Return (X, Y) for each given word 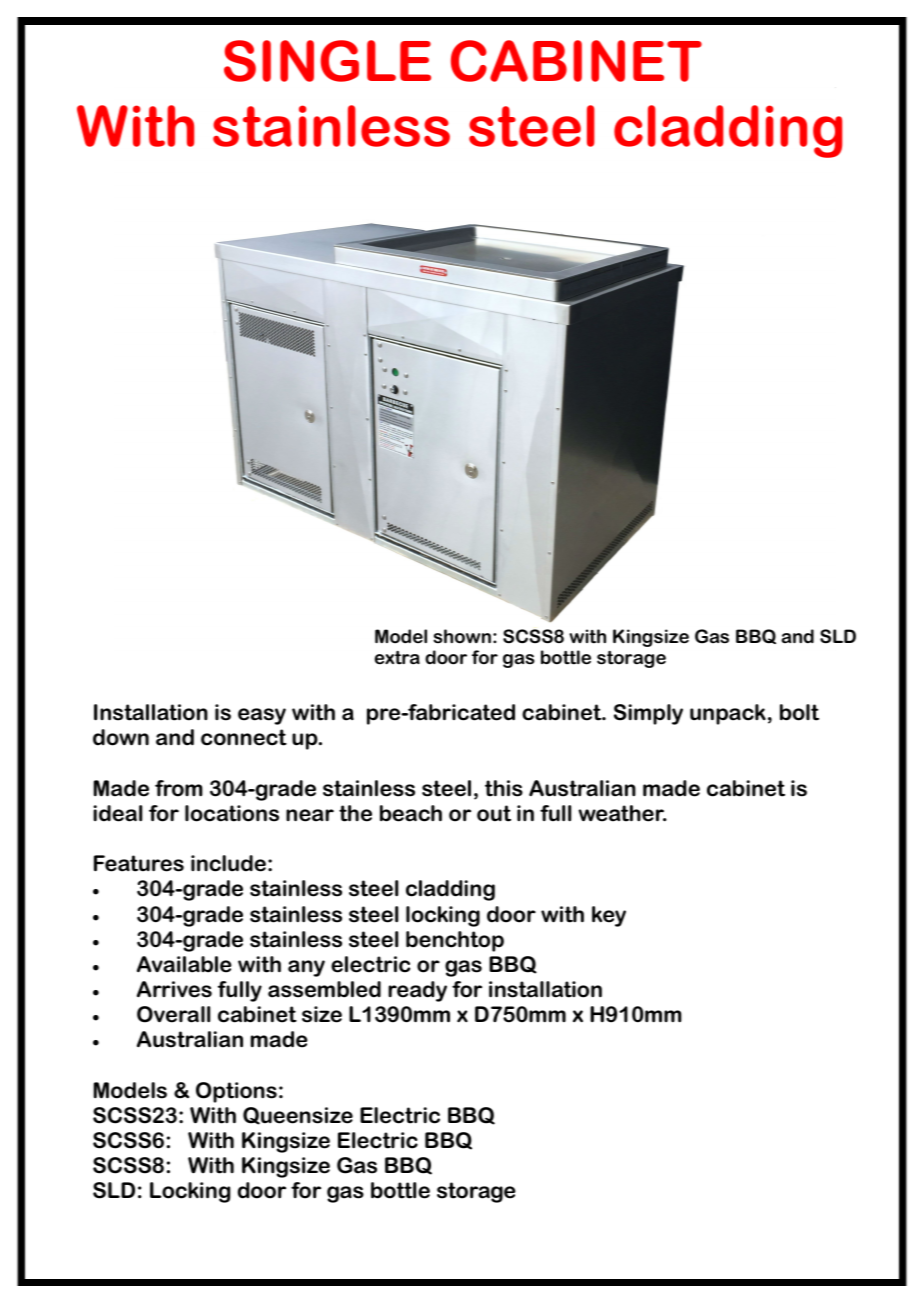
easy (262, 716)
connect (244, 737)
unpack (728, 714)
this (504, 788)
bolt (799, 712)
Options (236, 1092)
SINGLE (327, 61)
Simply (648, 714)
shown (462, 636)
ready (417, 991)
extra (397, 657)
